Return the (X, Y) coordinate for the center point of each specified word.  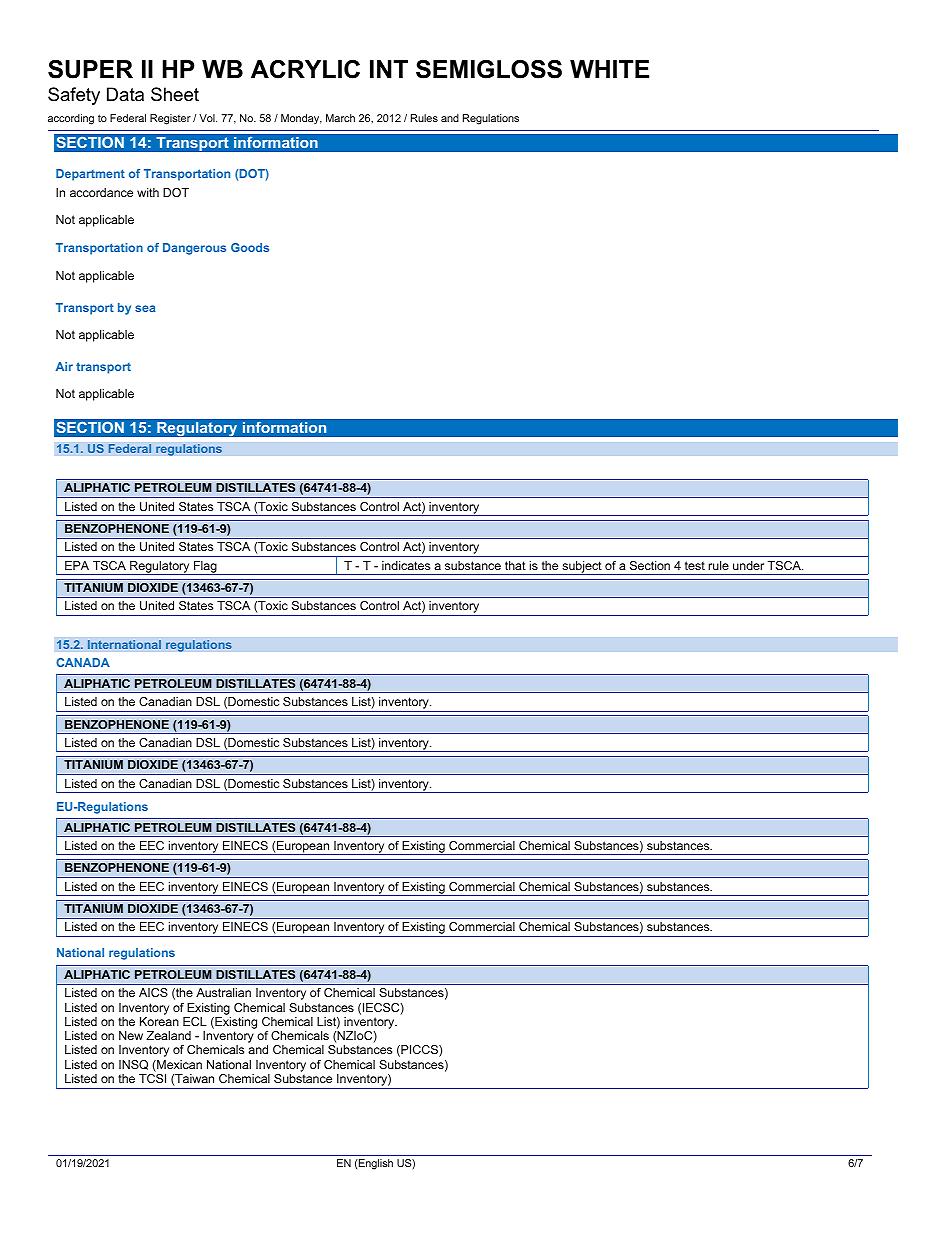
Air (64, 366)
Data (125, 94)
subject (582, 568)
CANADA (83, 662)
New (131, 1035)
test (695, 565)
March (340, 118)
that (515, 565)
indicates (406, 565)
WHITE (609, 69)
